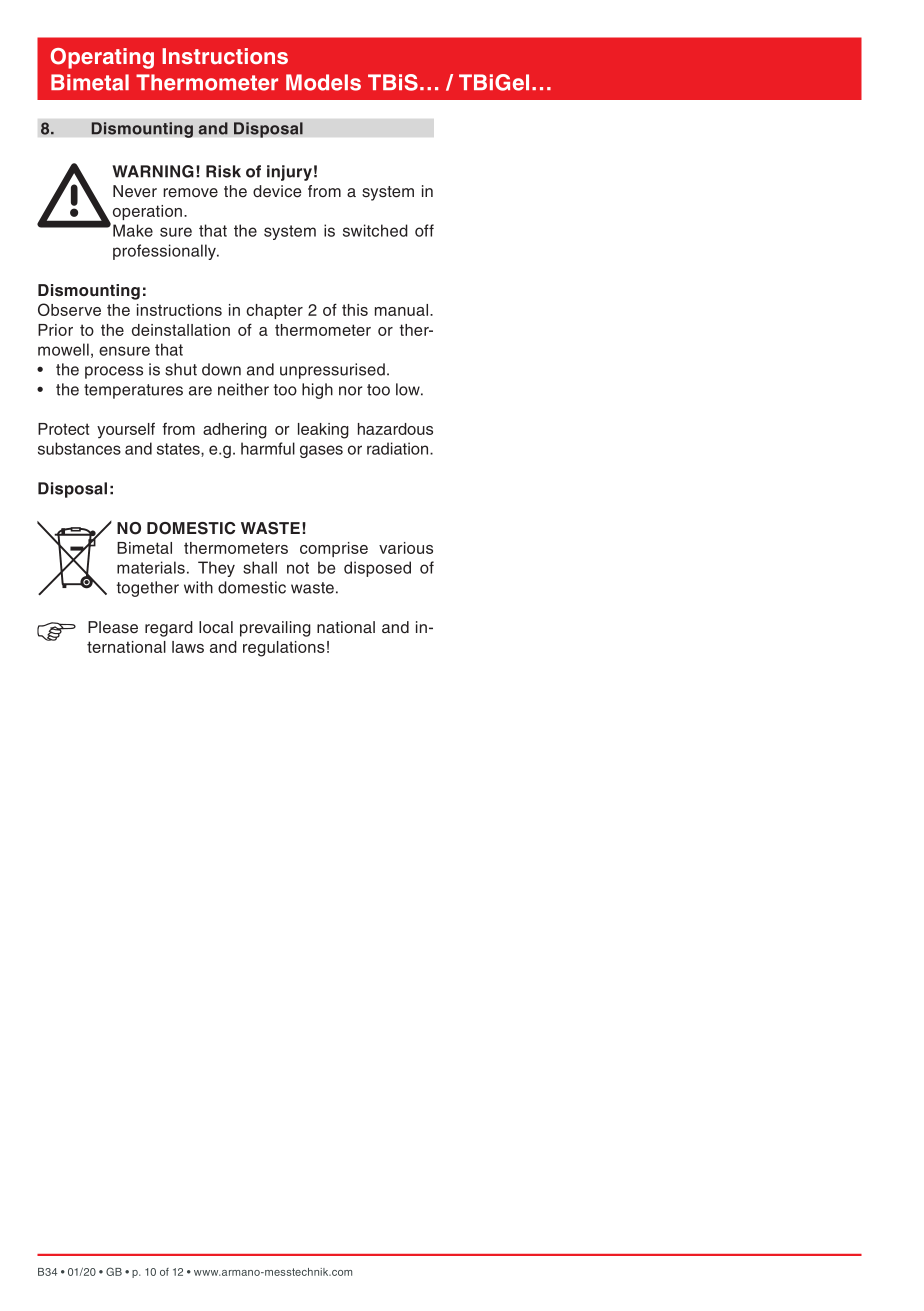  What do you see at coordinates (323, 82) in the screenshot?
I see `Models` at bounding box center [323, 82].
